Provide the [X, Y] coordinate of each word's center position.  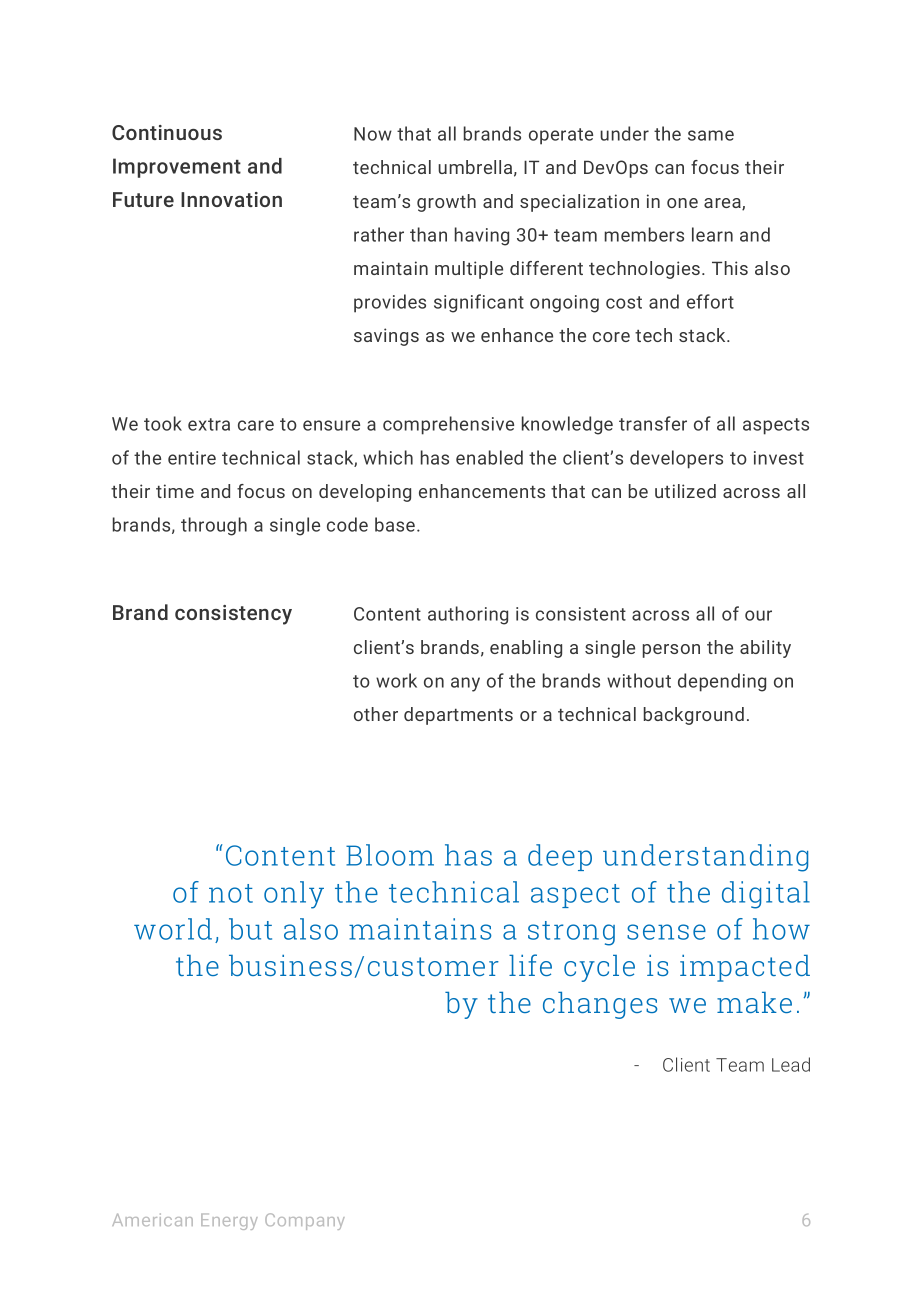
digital [766, 895]
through [214, 526]
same [711, 135]
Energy [229, 1221]
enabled [489, 457]
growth [446, 203]
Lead [791, 1064]
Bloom [390, 855]
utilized [685, 491]
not [231, 893]
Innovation [231, 199]
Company [305, 1221]
